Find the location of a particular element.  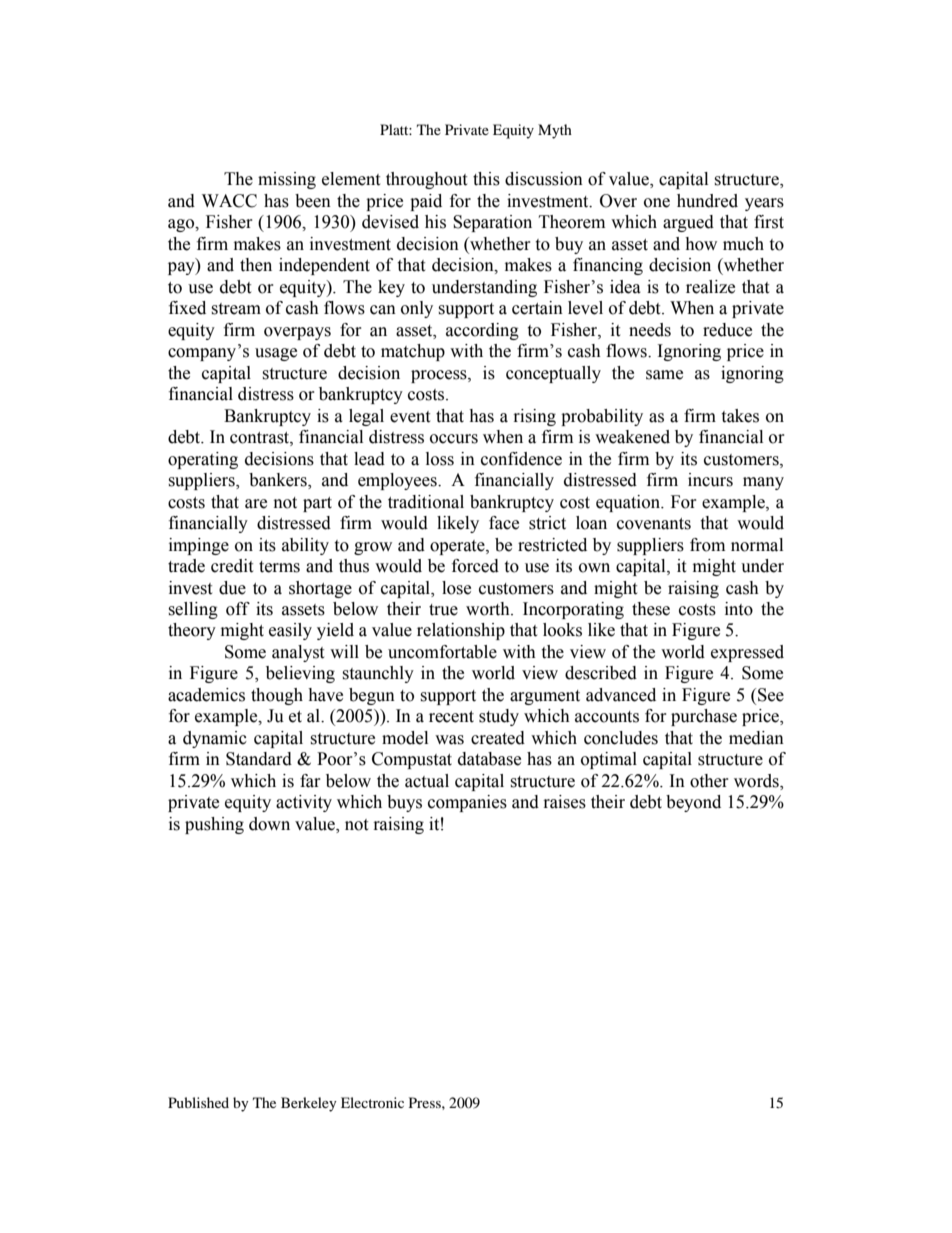

this is located at coordinates (486, 179).
